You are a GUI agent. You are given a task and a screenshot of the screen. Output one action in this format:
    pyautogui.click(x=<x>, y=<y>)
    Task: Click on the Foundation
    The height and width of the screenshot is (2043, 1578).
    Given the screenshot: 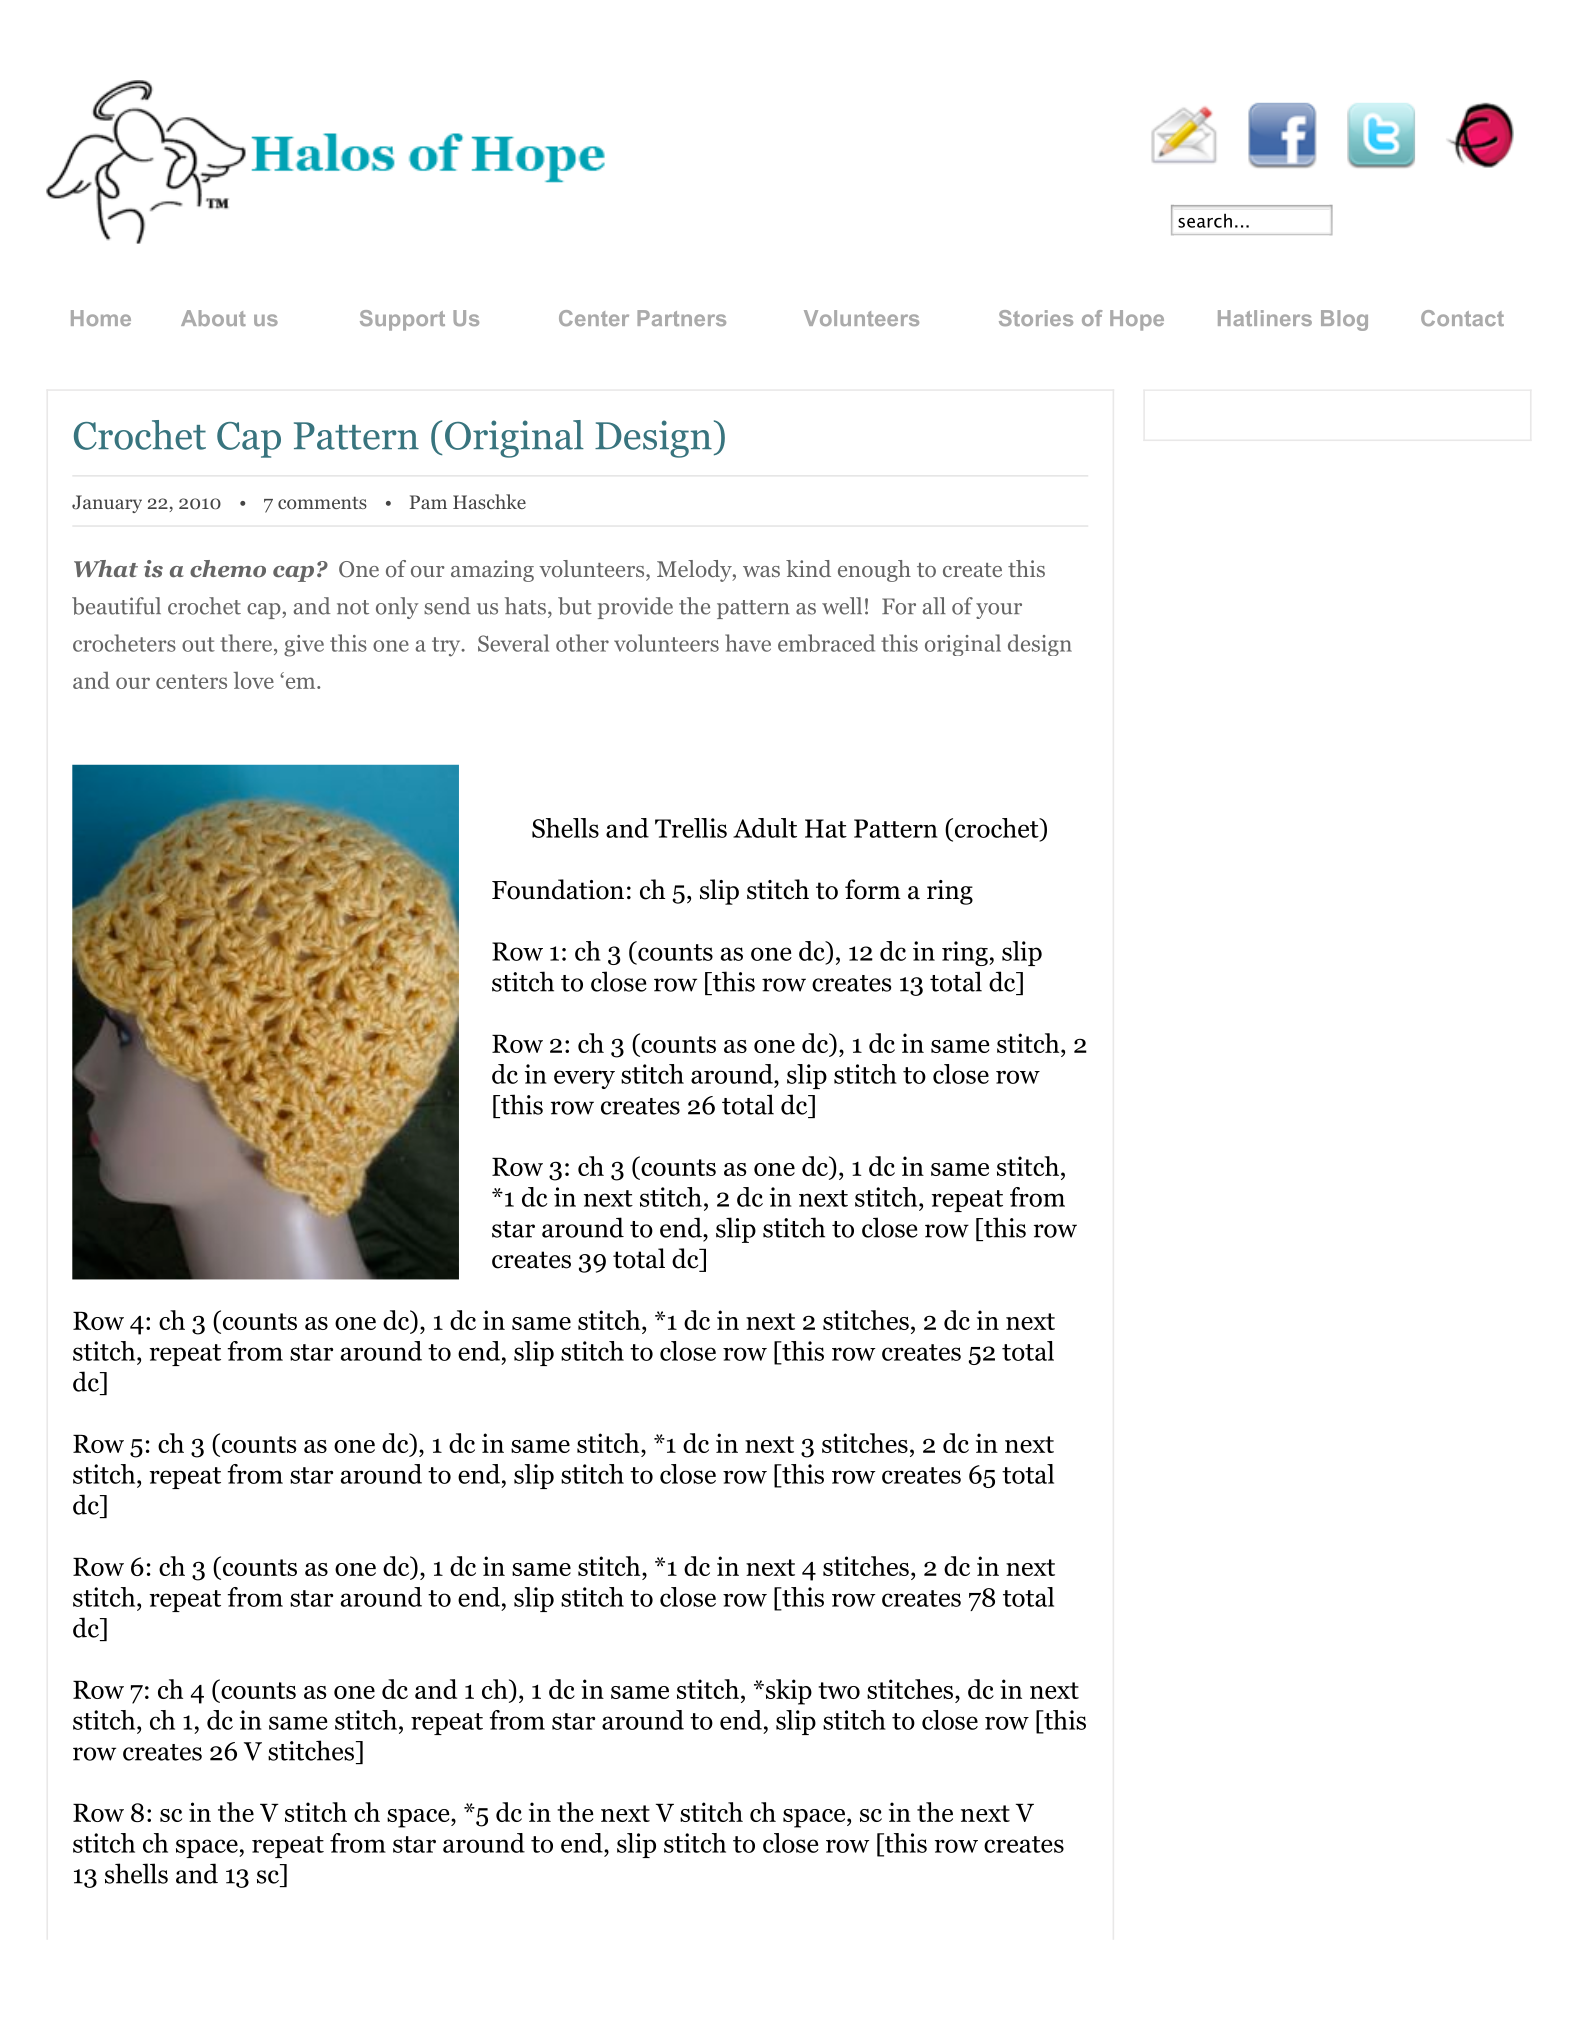 What is the action you would take?
    pyautogui.click(x=558, y=889)
